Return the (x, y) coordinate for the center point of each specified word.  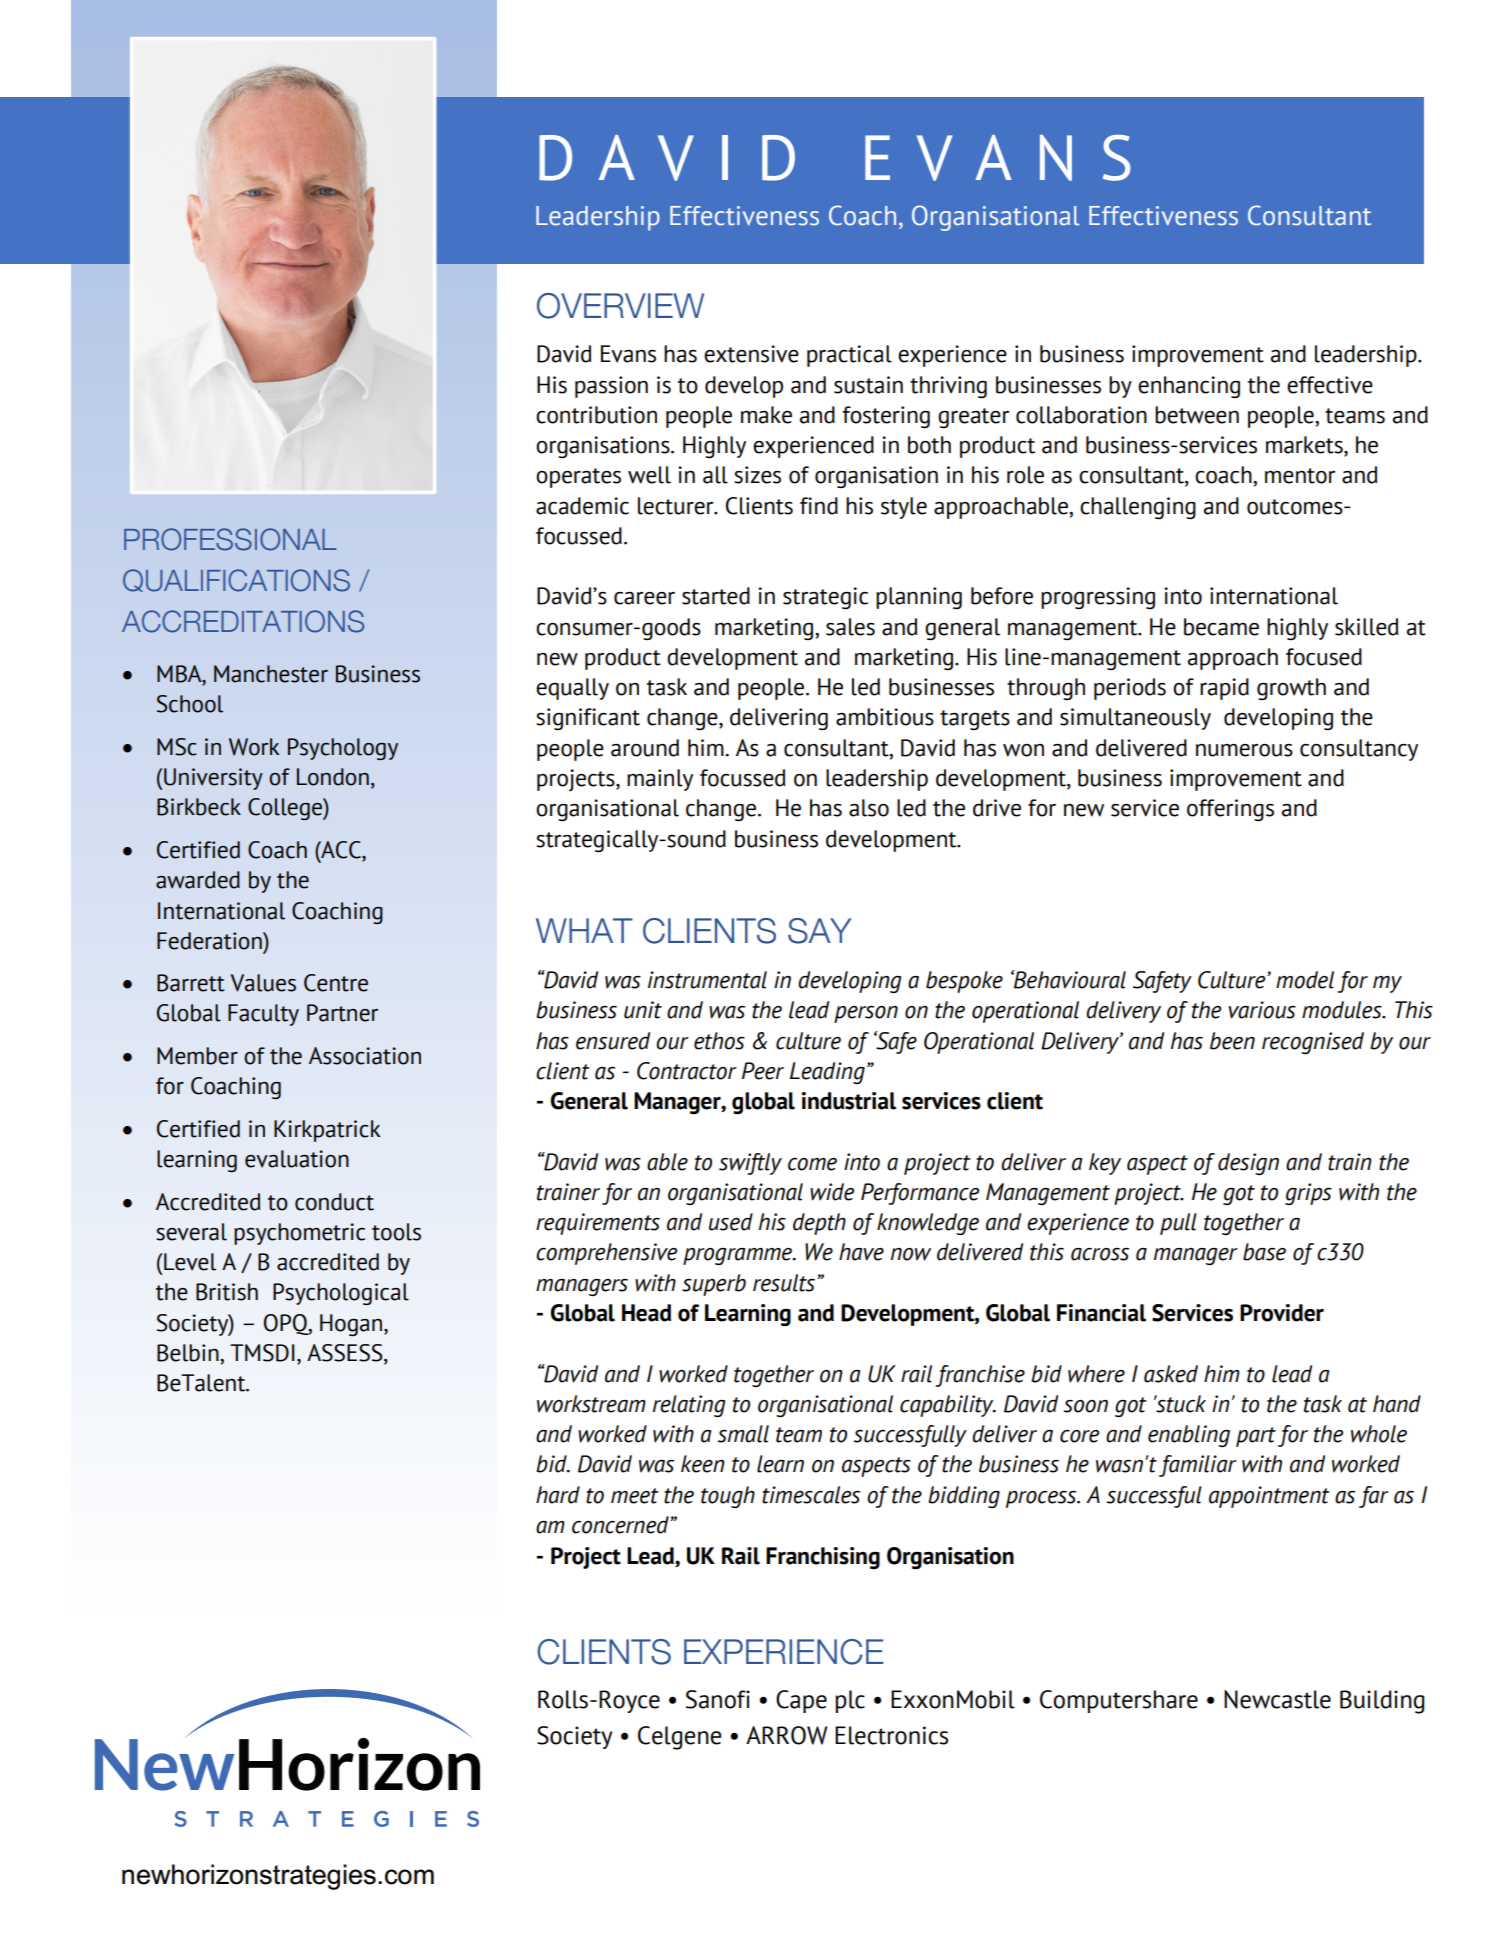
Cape (801, 1701)
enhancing (1189, 387)
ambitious (885, 717)
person (866, 1014)
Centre (336, 983)
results (785, 1283)
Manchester (271, 674)
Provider (1282, 1313)
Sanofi (718, 1699)
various (1262, 1010)
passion (611, 387)
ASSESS (346, 1354)
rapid (1224, 689)
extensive (751, 354)
